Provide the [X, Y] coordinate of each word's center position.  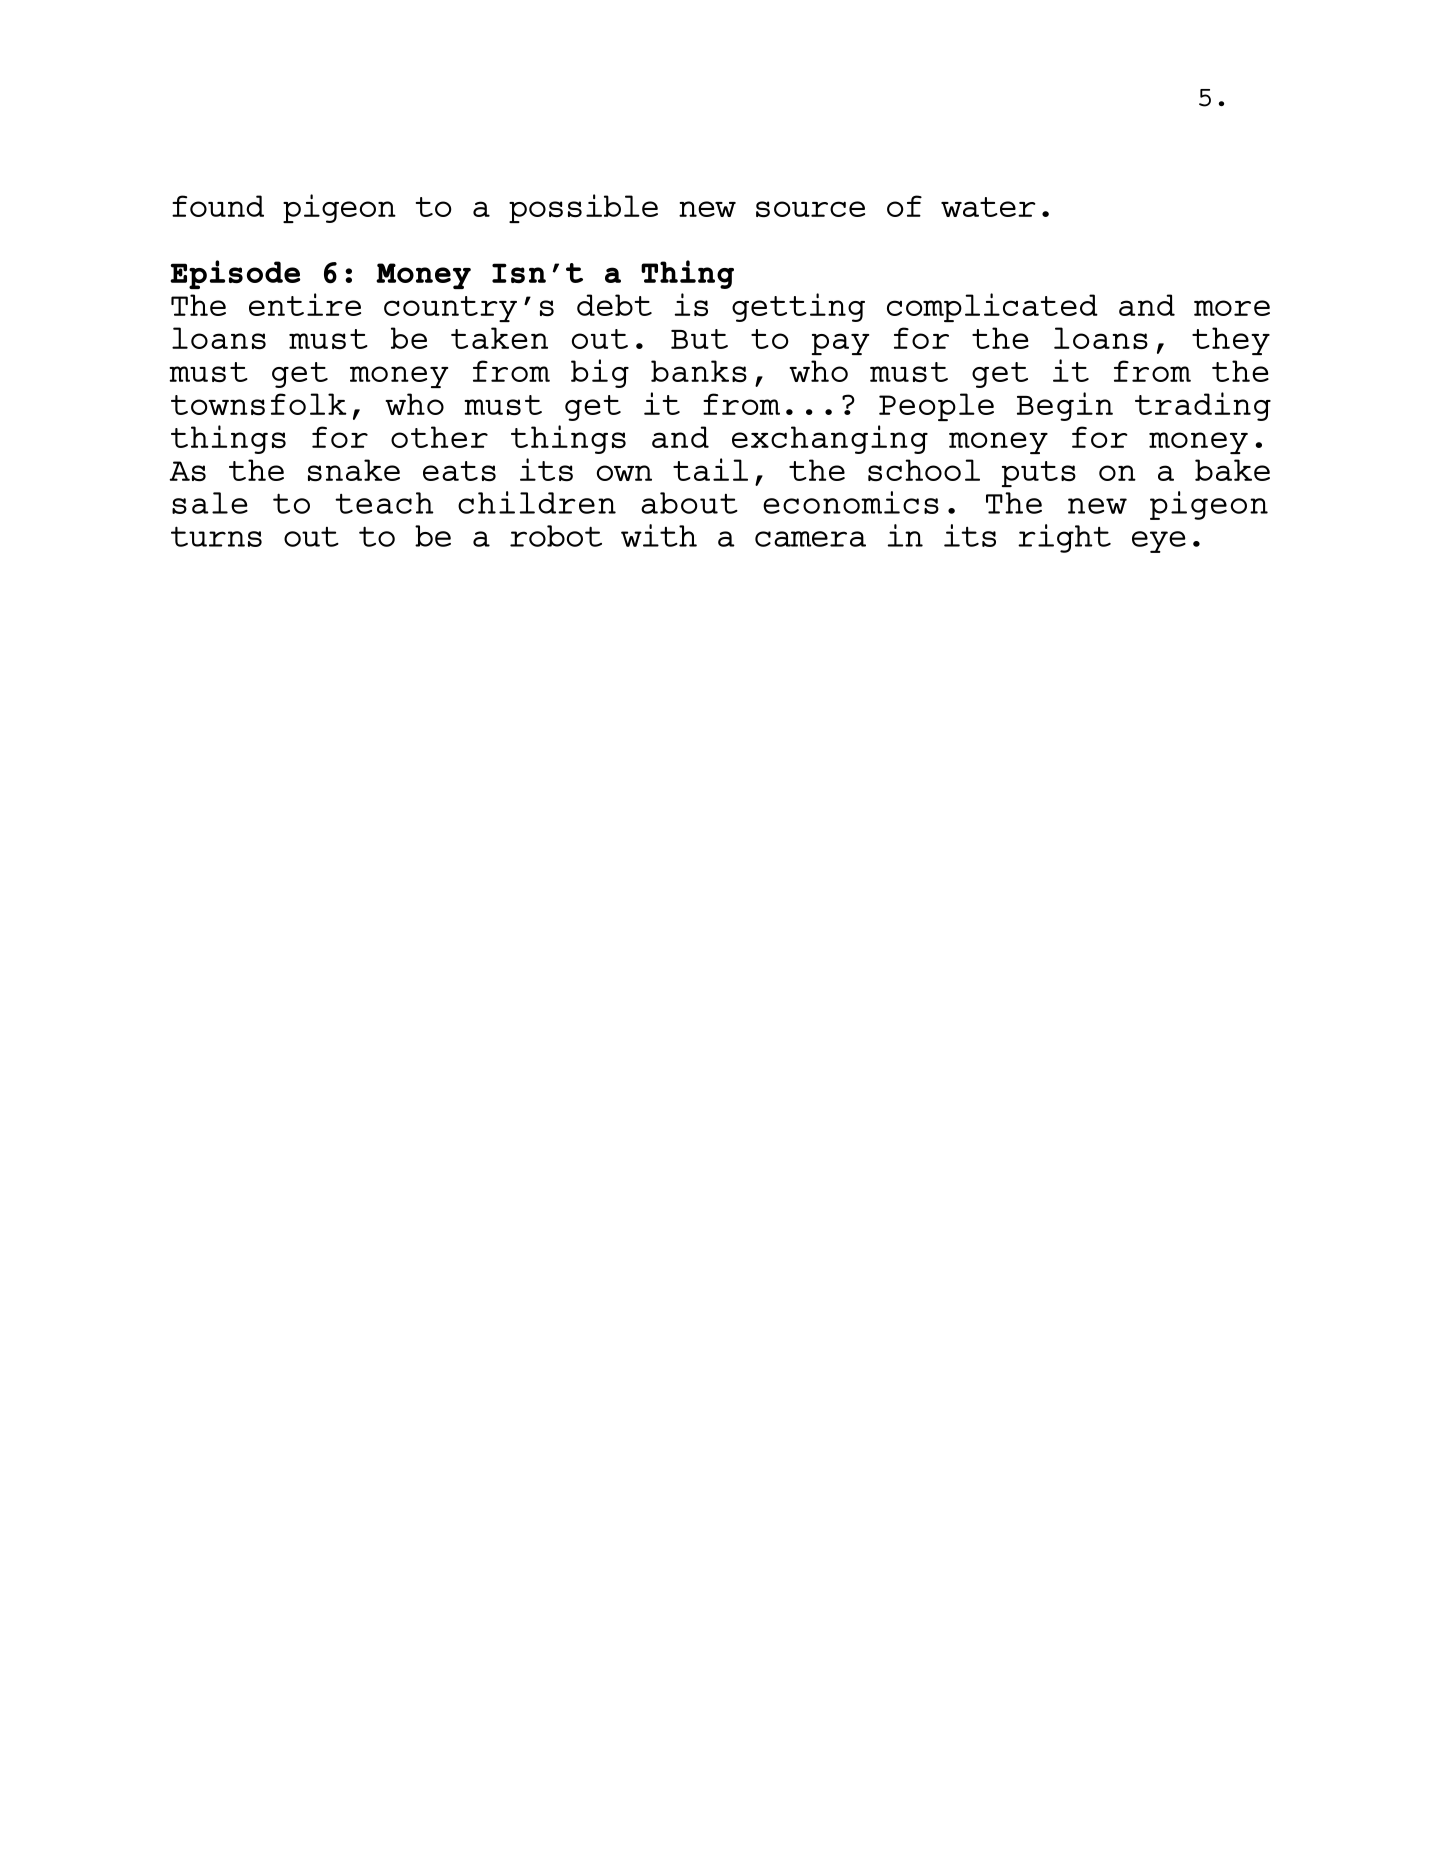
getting [798, 307]
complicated [992, 307]
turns [216, 536]
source [810, 209]
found [218, 206]
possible [583, 208]
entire [305, 304]
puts [1039, 474]
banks [699, 371]
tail [710, 469]
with [659, 535]
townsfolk [259, 404]
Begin [1065, 406]
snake [354, 470]
